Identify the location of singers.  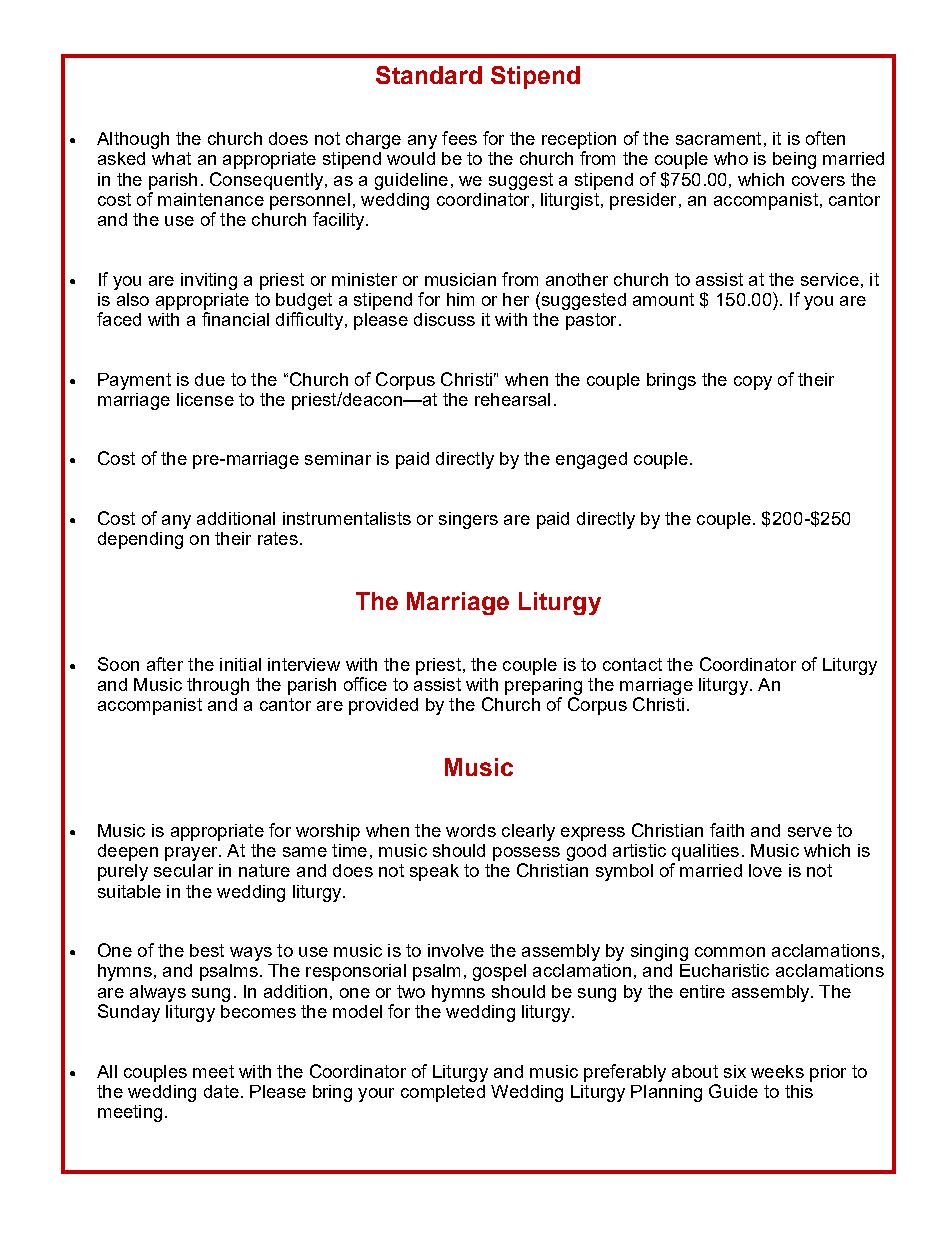
(468, 520).
